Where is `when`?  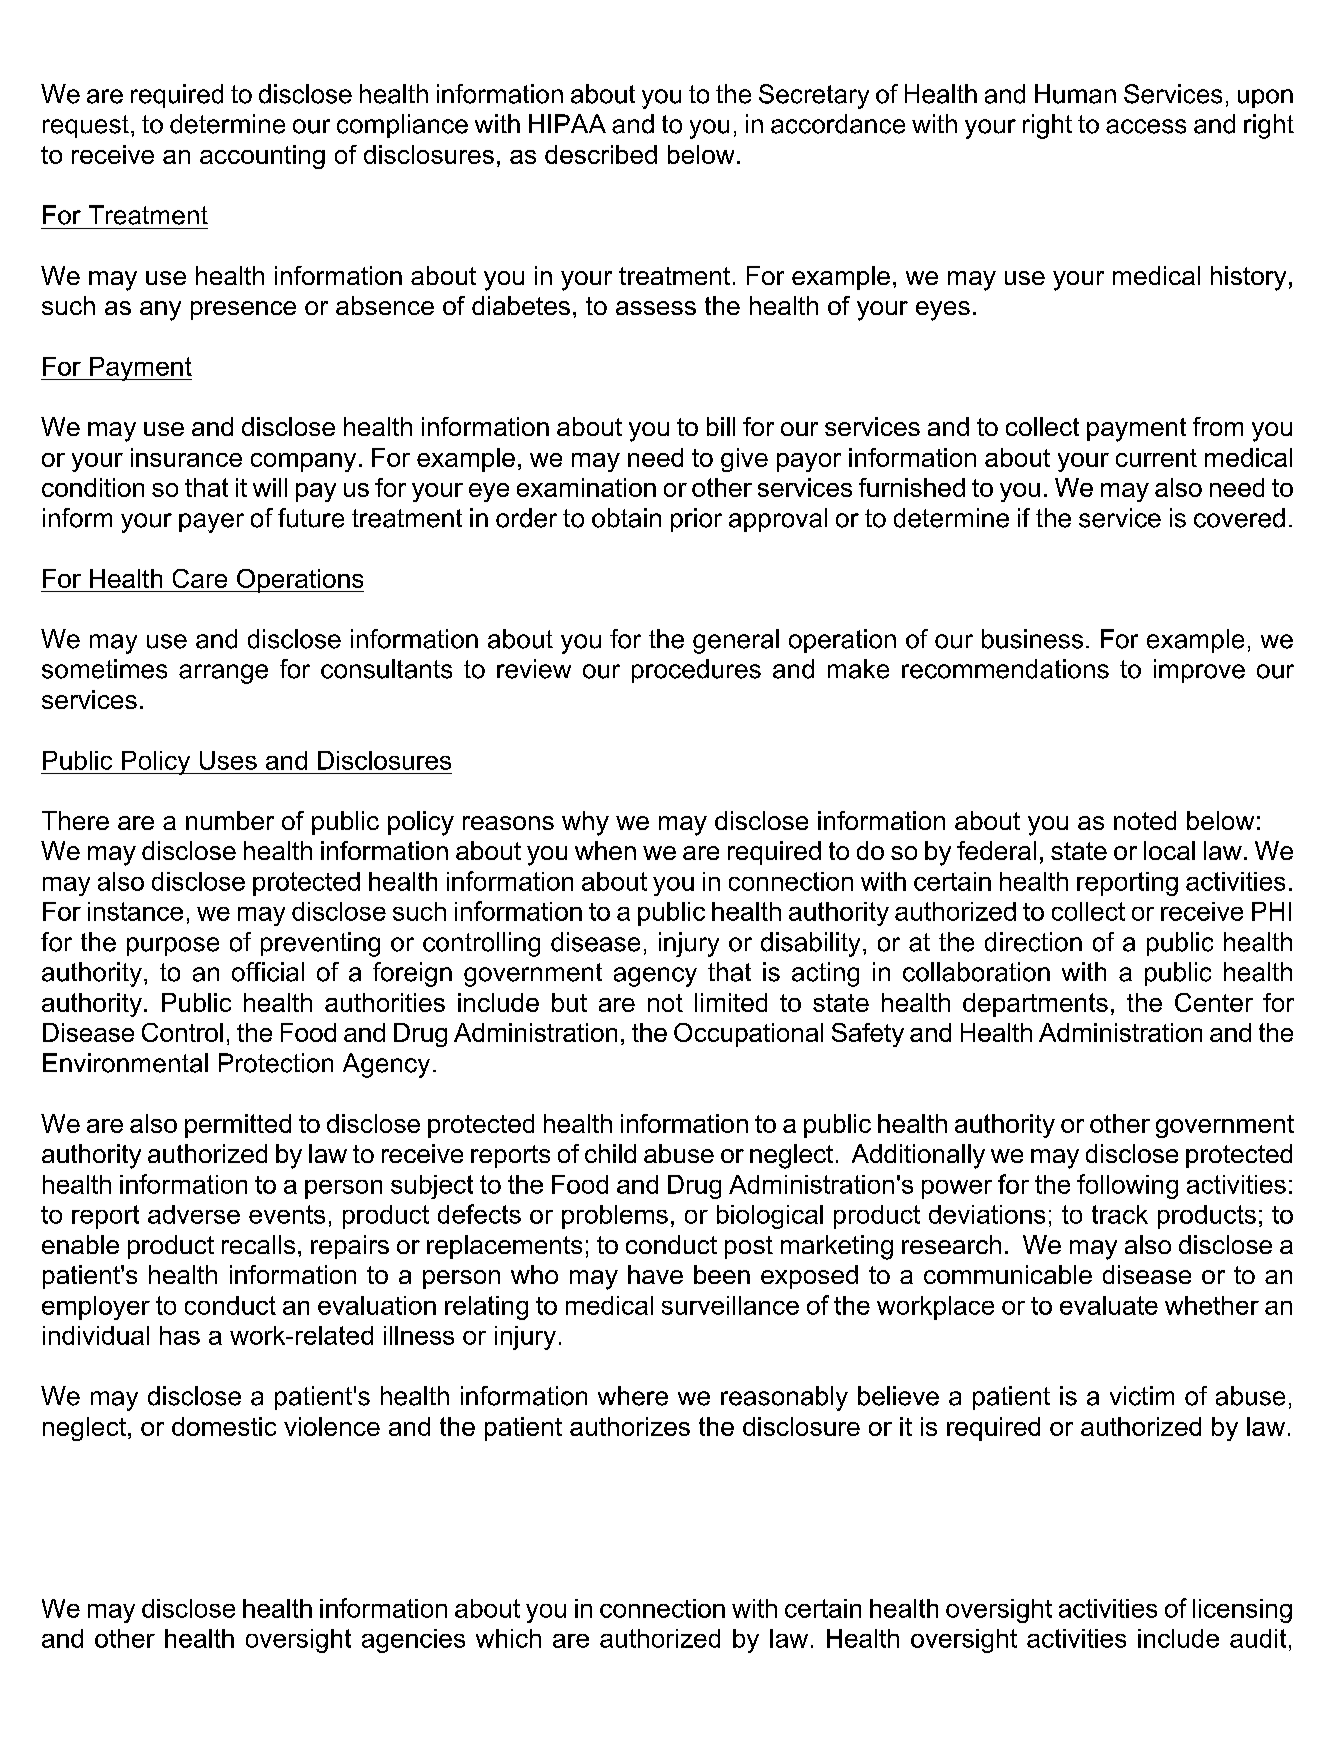
when is located at coordinates (605, 850).
